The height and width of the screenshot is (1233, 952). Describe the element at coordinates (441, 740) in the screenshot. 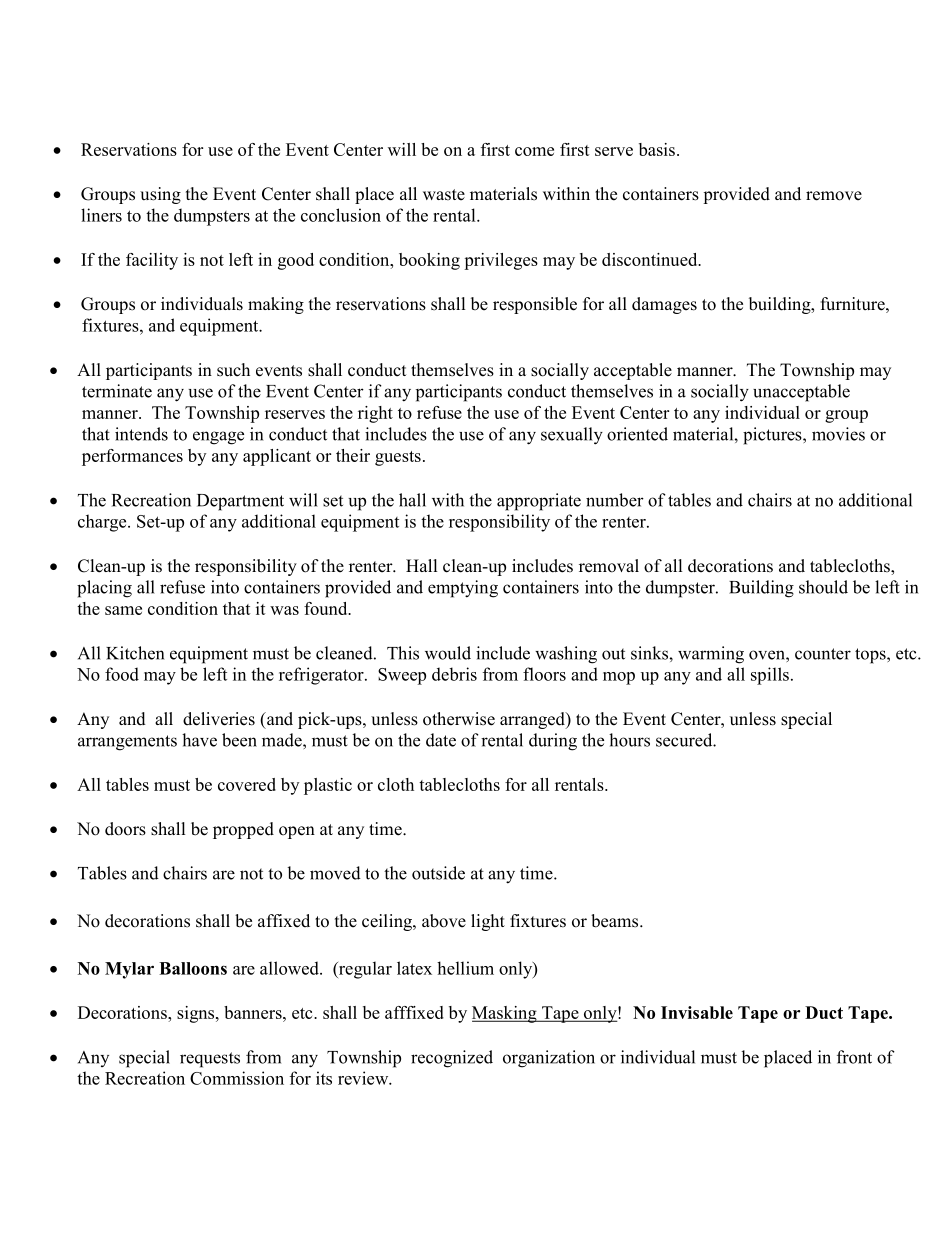

I see `date` at that location.
